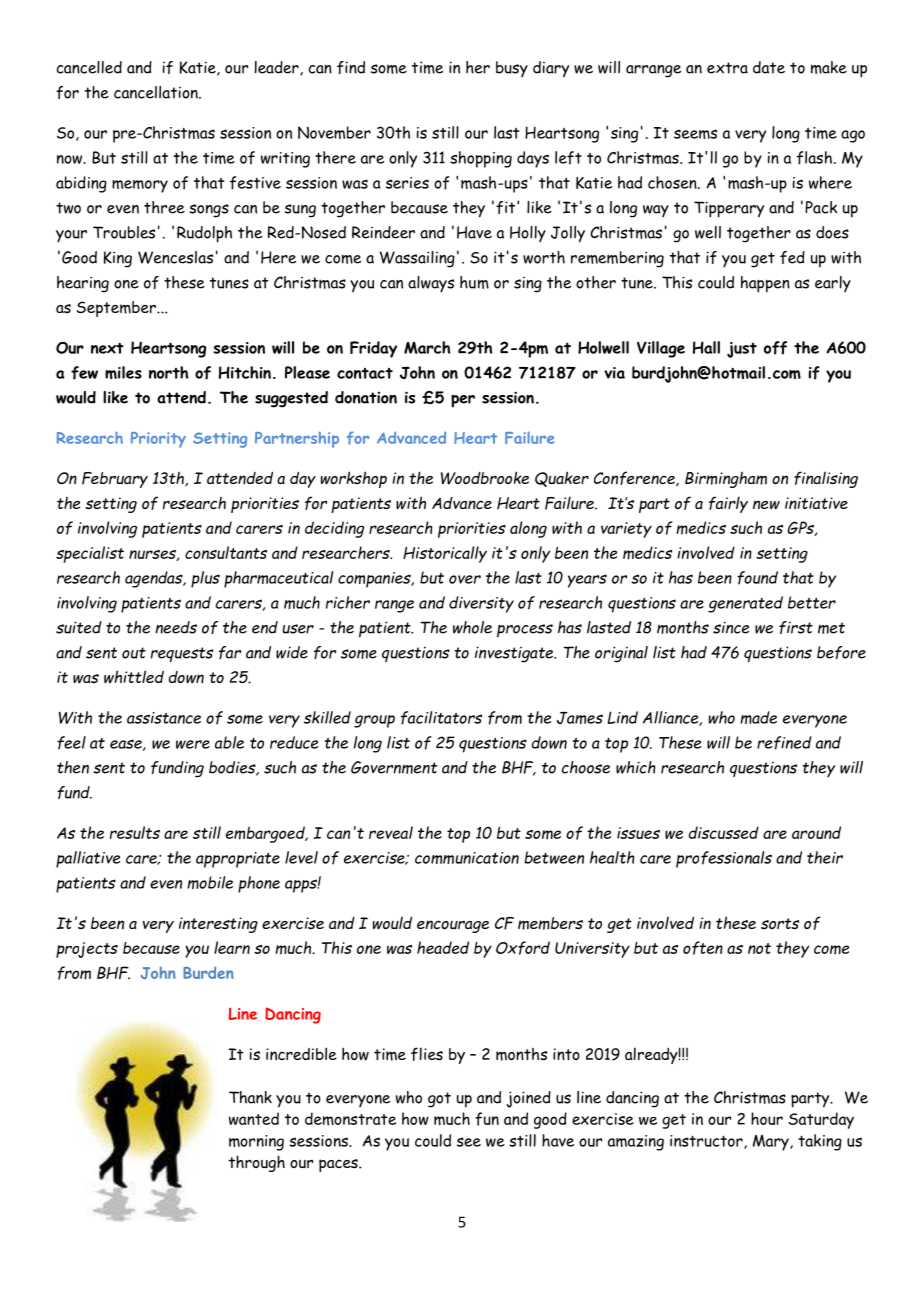 This screenshot has width=924, height=1308. What do you see at coordinates (168, 372) in the screenshot?
I see `north` at bounding box center [168, 372].
